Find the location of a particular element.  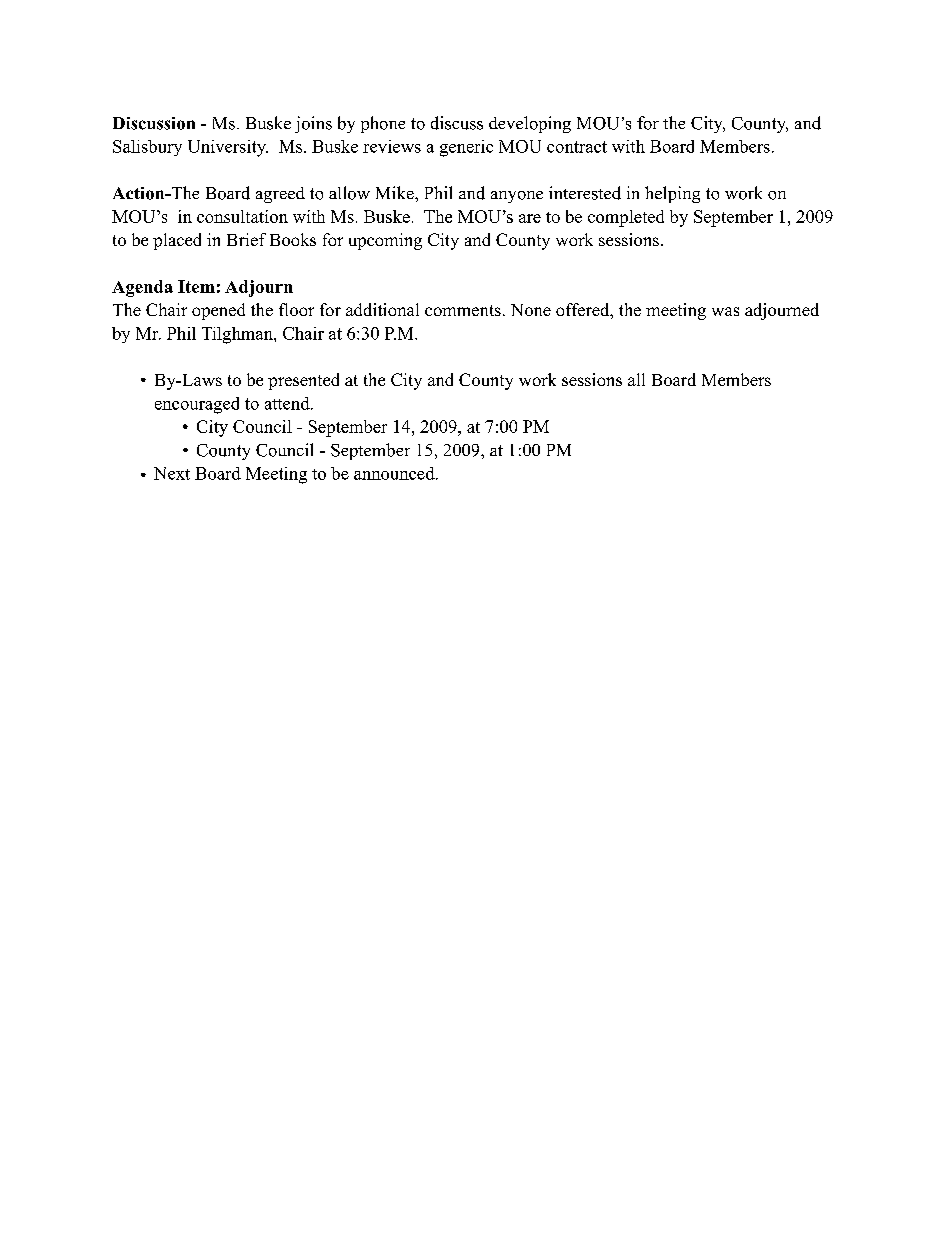

Next is located at coordinates (172, 473).
